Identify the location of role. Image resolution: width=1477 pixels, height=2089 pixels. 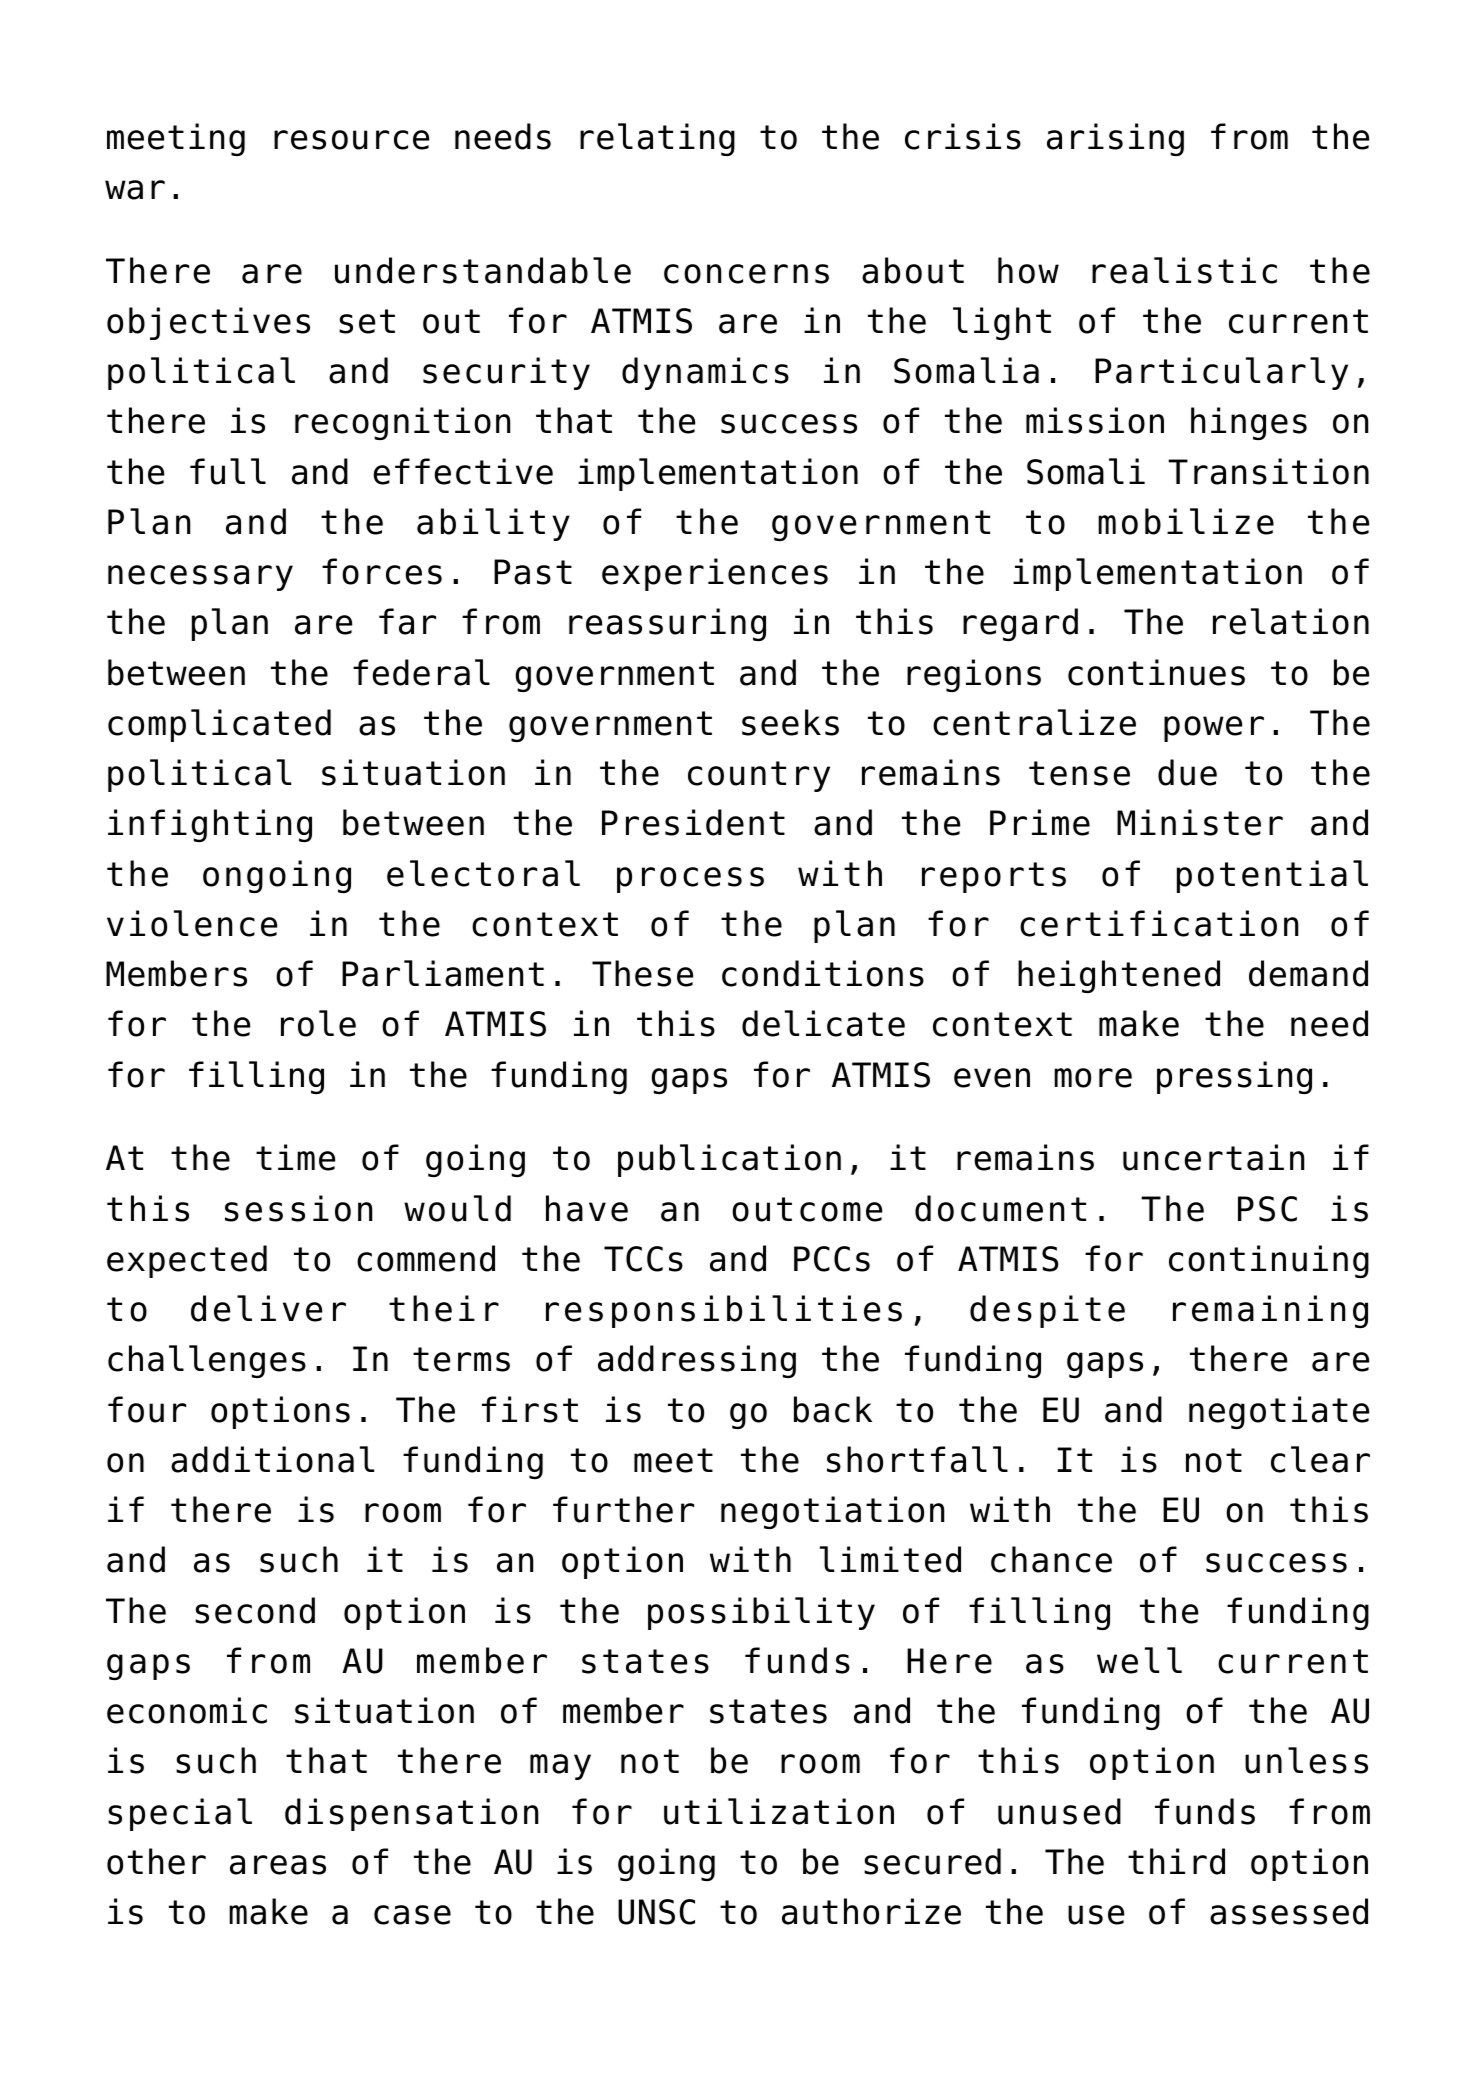
(318, 1023).
